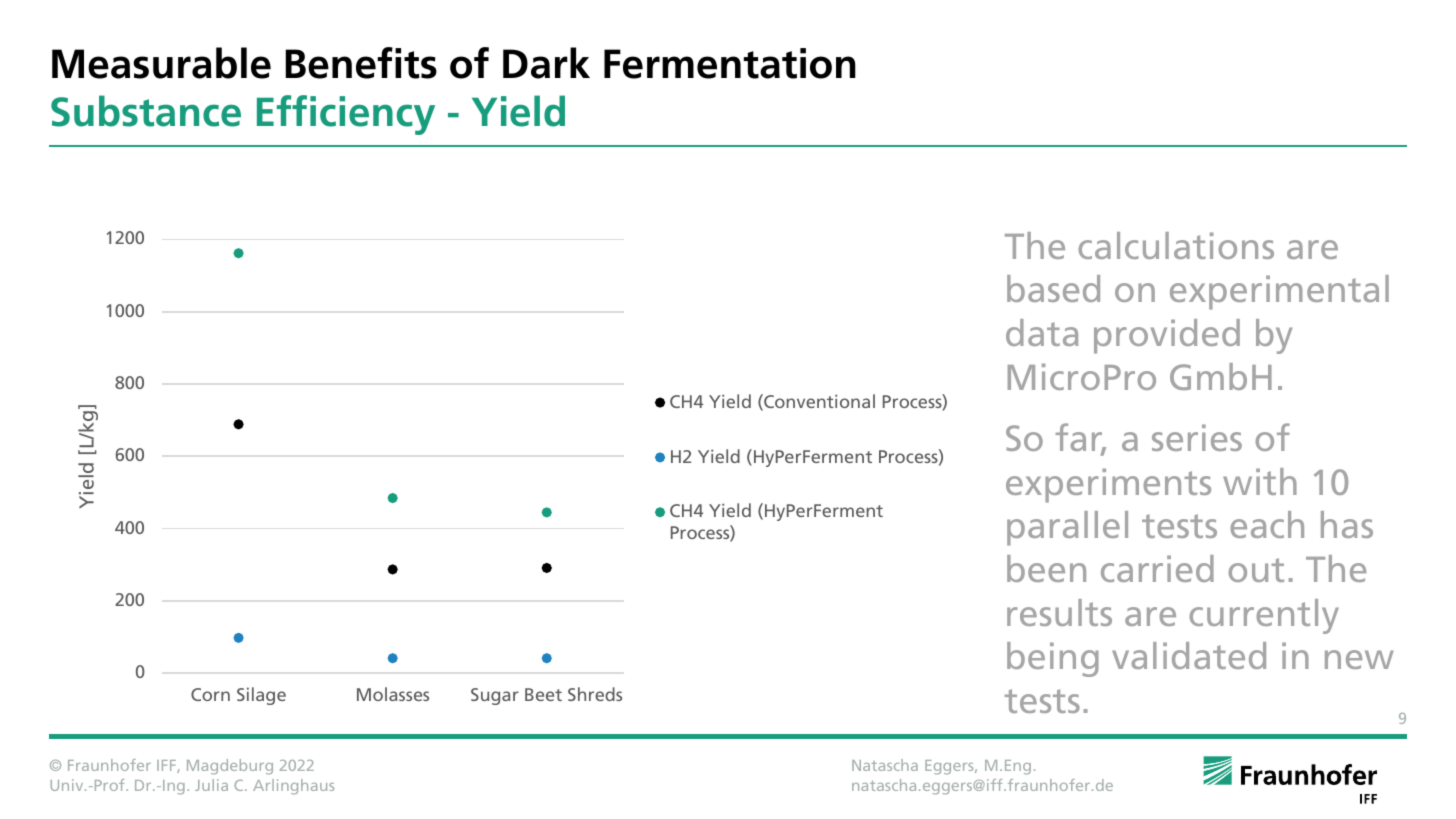 This page has width=1456, height=819. Describe the element at coordinates (230, 767) in the page. I see `Magdeburg` at that location.
